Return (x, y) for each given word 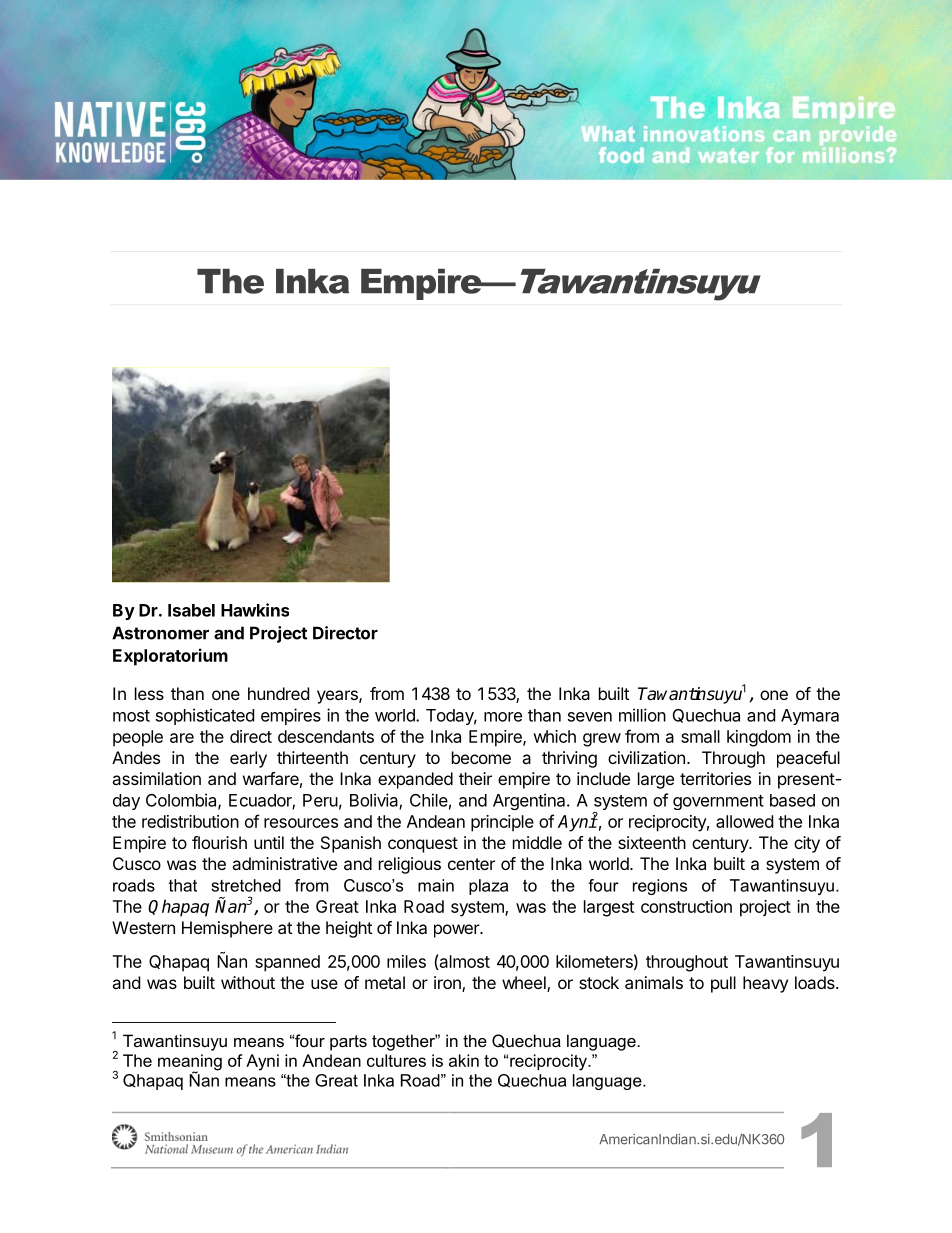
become (481, 757)
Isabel (191, 610)
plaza (488, 887)
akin (464, 1060)
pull (723, 984)
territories (715, 778)
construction (686, 906)
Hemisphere (227, 929)
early (248, 759)
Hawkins (255, 610)
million (642, 715)
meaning (190, 1063)
